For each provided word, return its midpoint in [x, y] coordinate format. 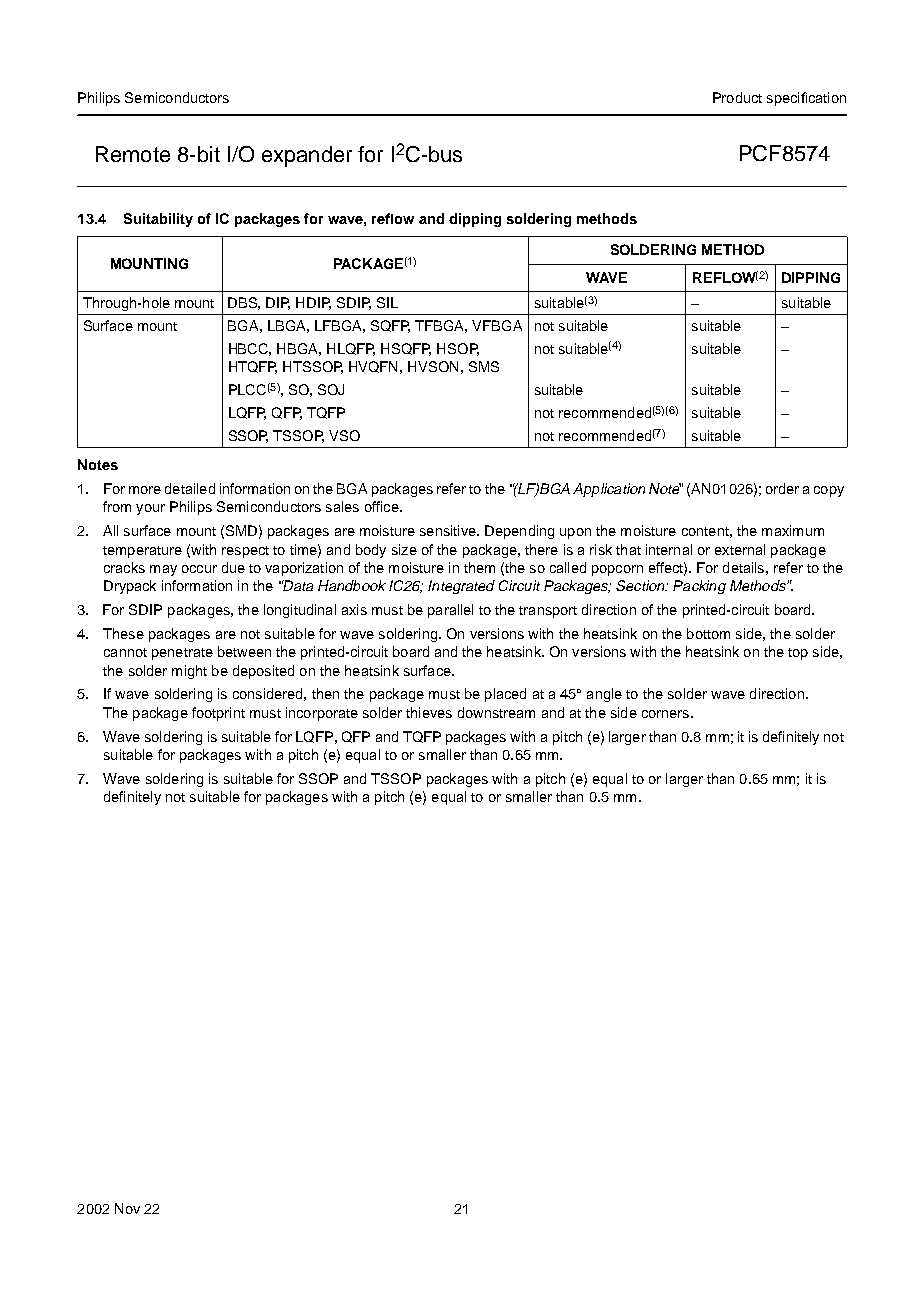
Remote [133, 154]
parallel [450, 611]
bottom [708, 633]
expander [307, 156]
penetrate [182, 654]
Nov [127, 1208]
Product [737, 97]
